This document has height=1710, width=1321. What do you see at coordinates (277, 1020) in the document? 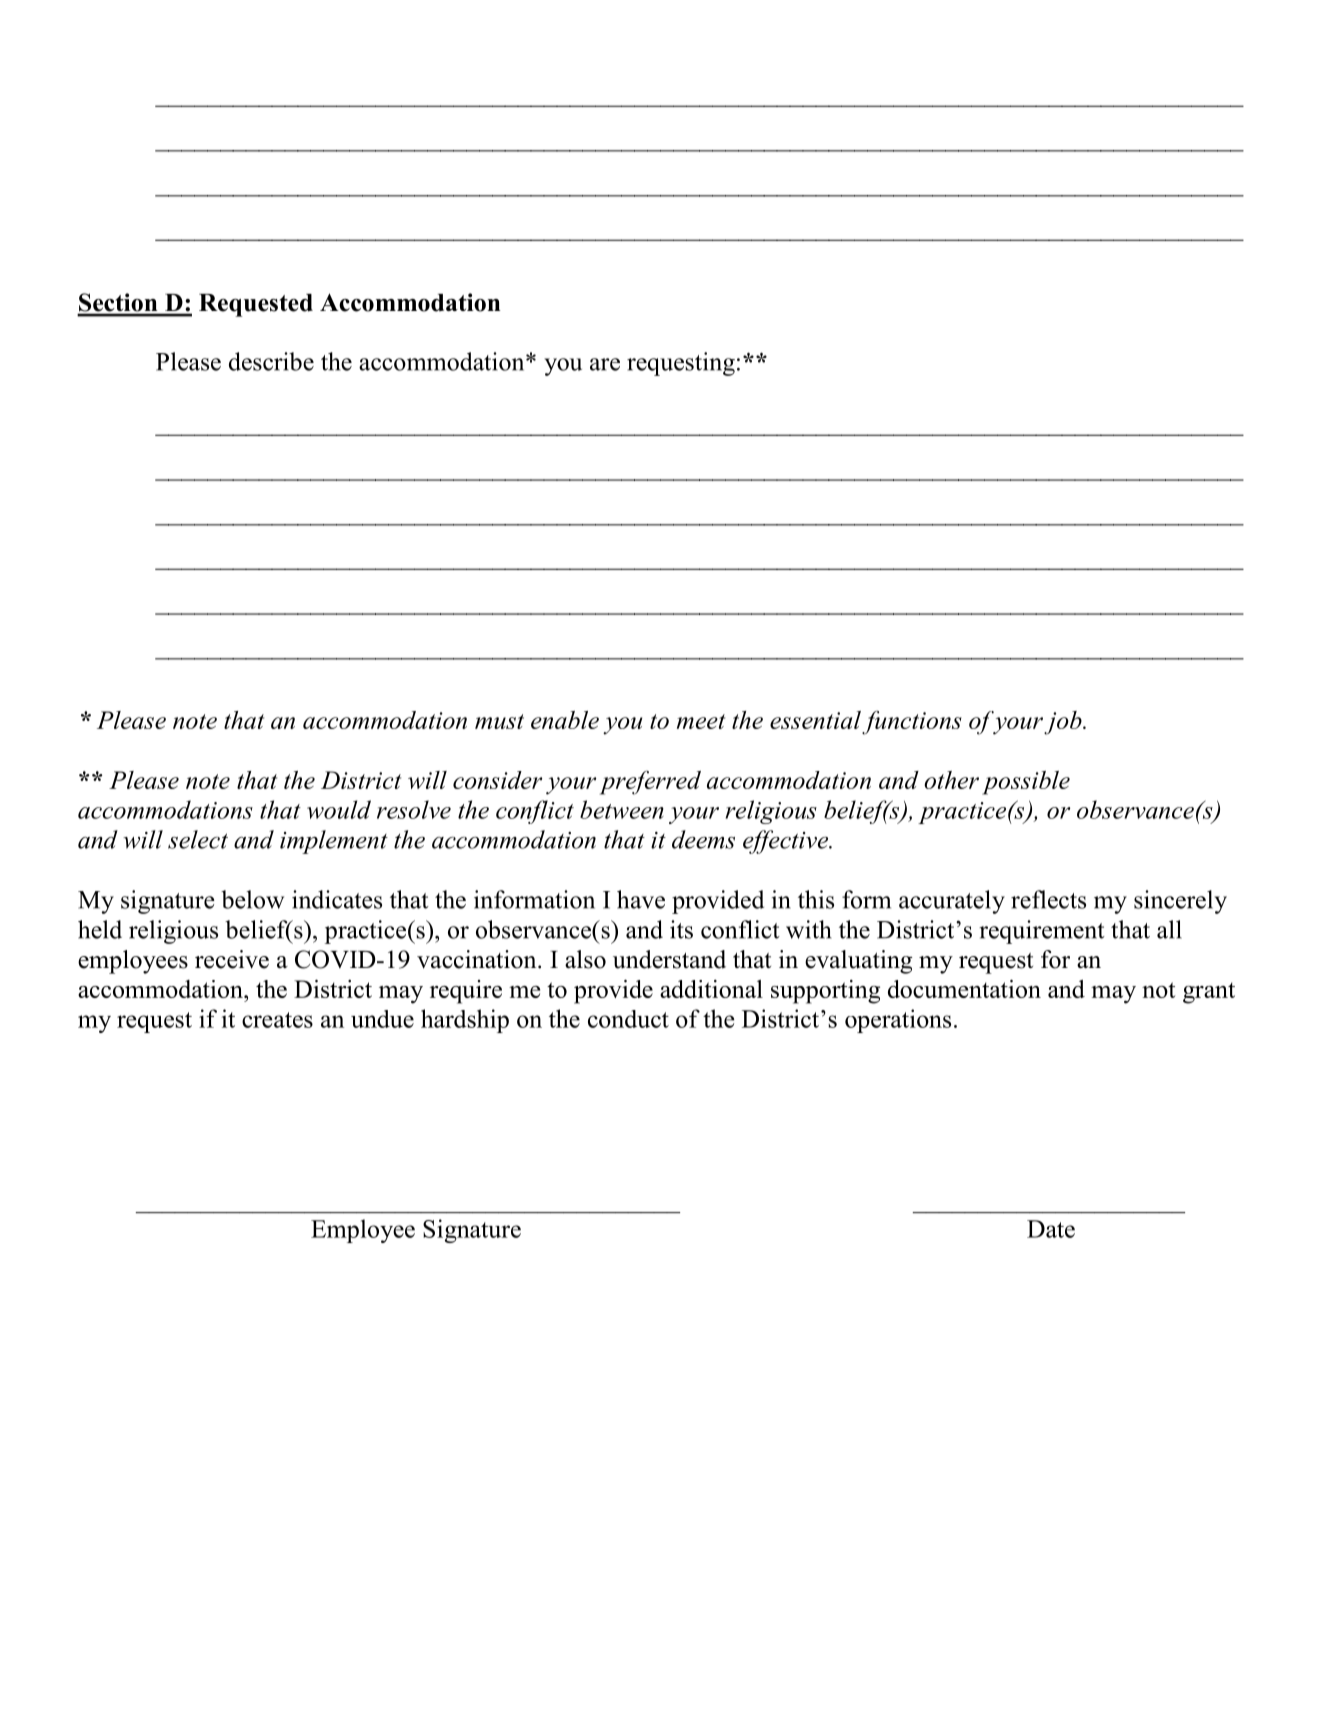
I see `creates` at bounding box center [277, 1020].
